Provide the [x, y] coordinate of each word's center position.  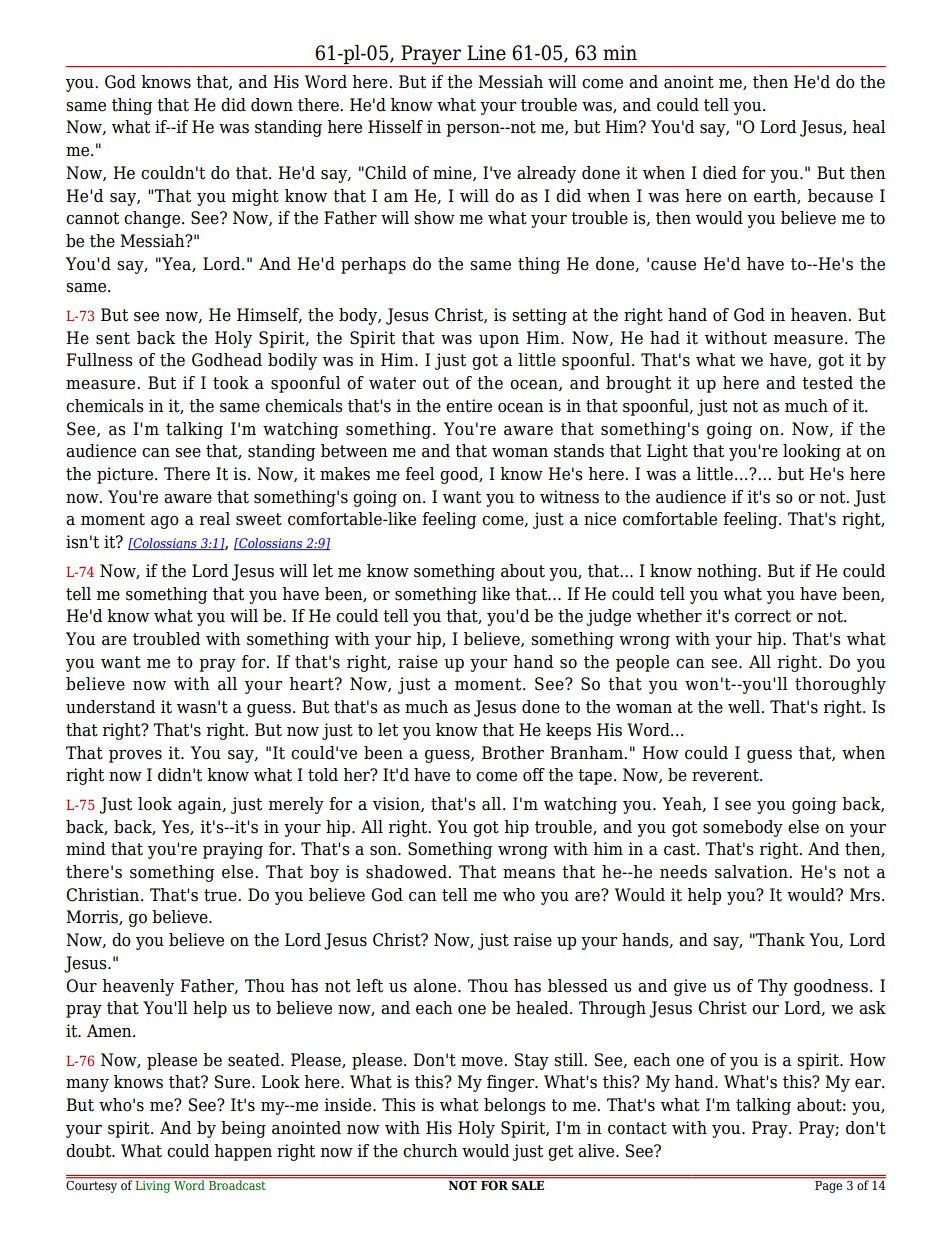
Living [153, 1185]
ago [165, 522]
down [272, 105]
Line [486, 53]
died [720, 173]
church [430, 1151]
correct [763, 616]
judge [608, 617]
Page [829, 1185]
